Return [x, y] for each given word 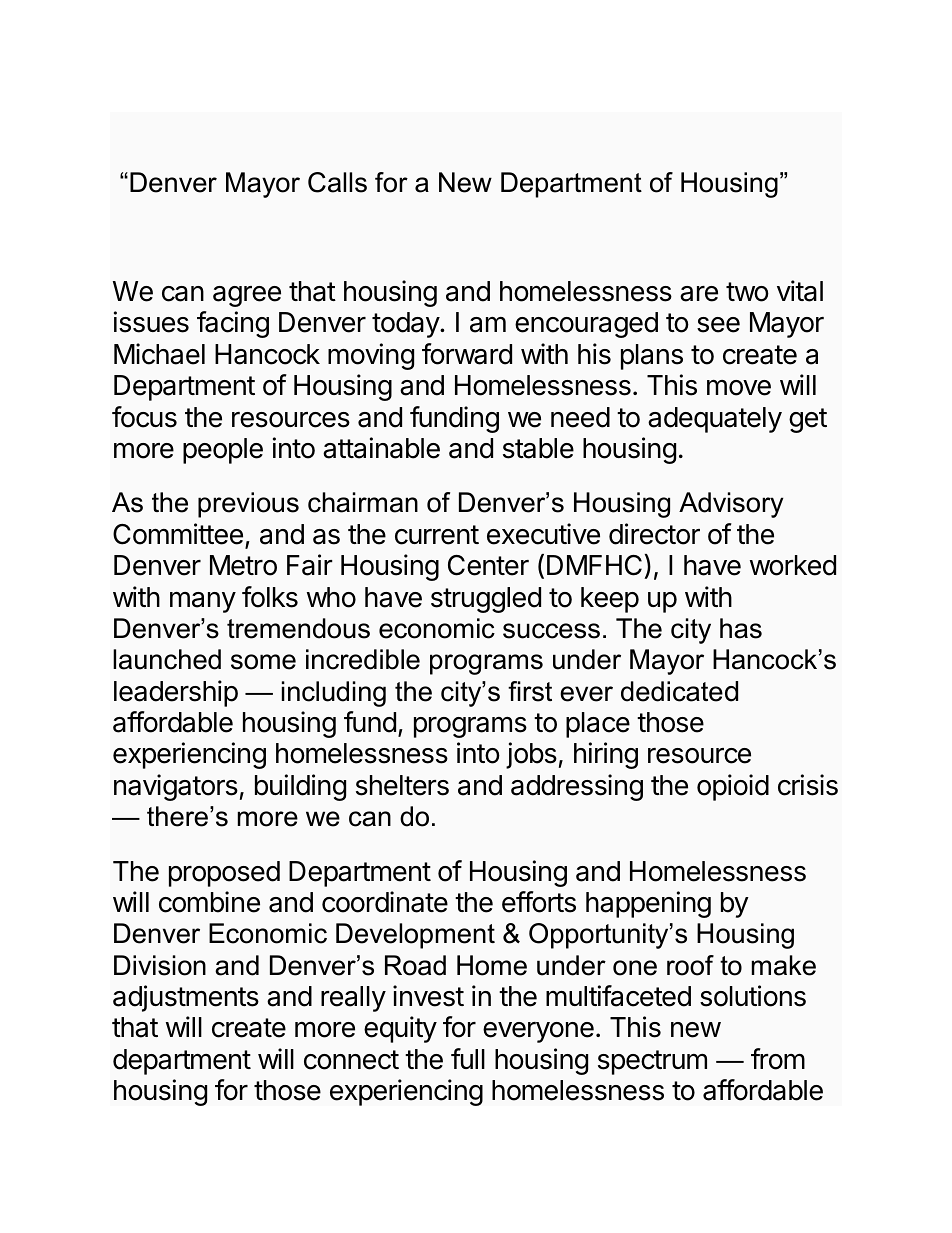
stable [538, 448]
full [468, 1058]
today [406, 325]
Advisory [731, 505]
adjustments [186, 998]
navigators [176, 787]
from [778, 1059]
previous [248, 505]
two [747, 292]
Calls [337, 182]
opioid [733, 787]
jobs [531, 755]
